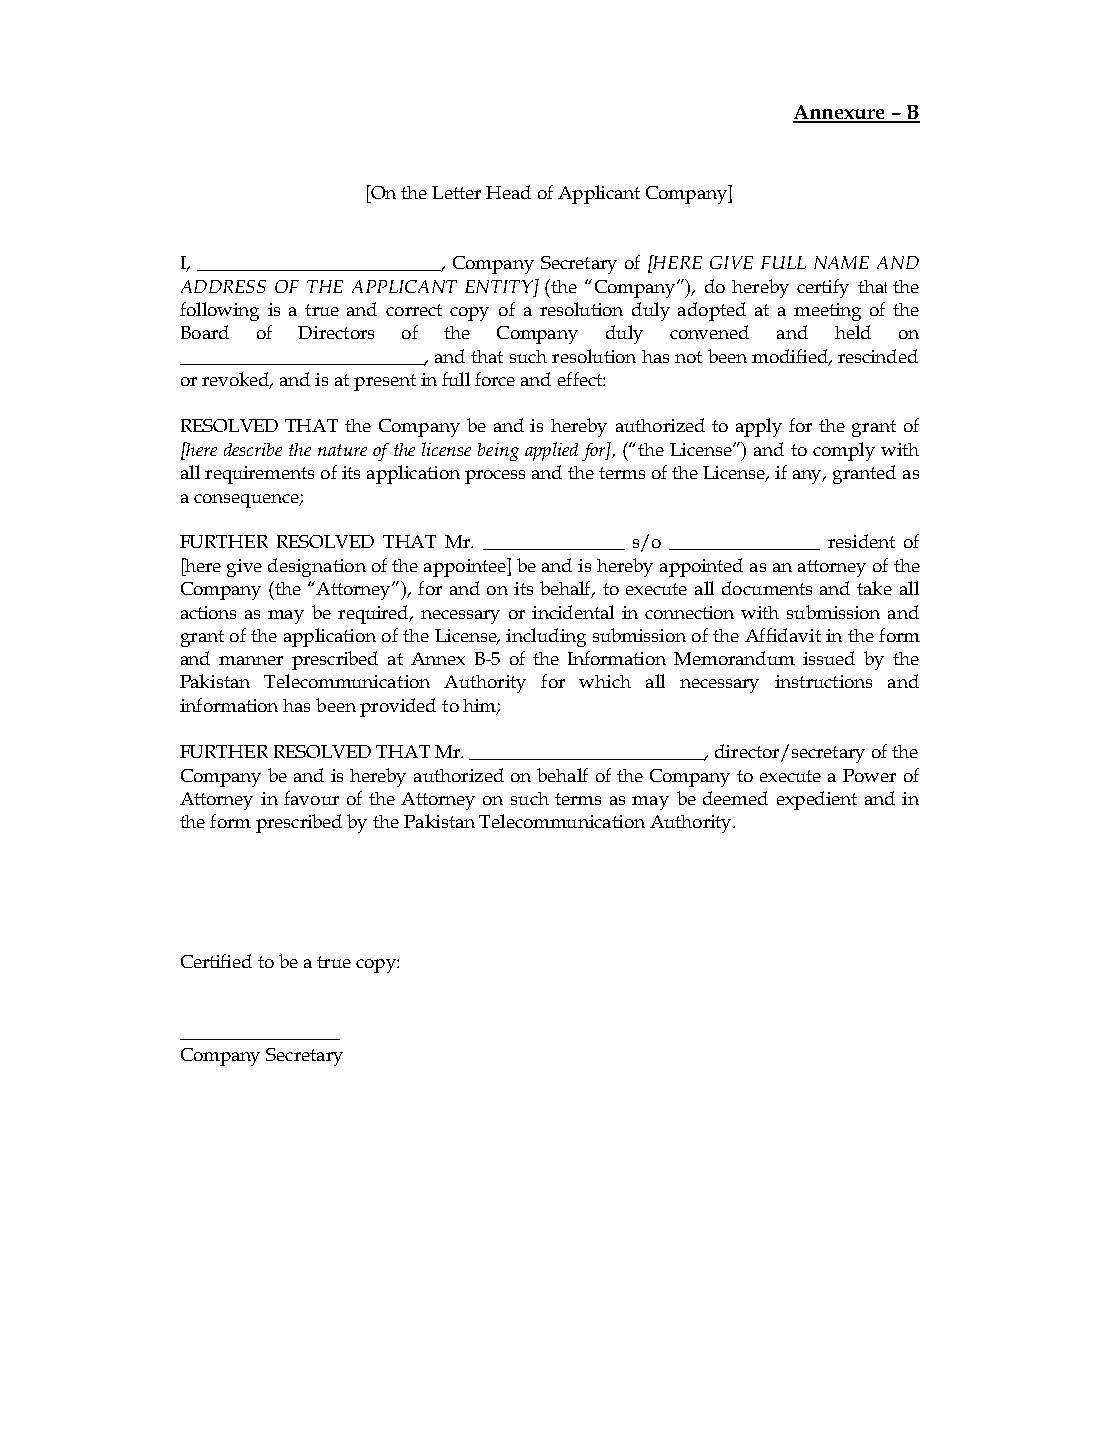 This screenshot has height=1438, width=1111. What do you see at coordinates (251, 660) in the screenshot?
I see `manner` at bounding box center [251, 660].
